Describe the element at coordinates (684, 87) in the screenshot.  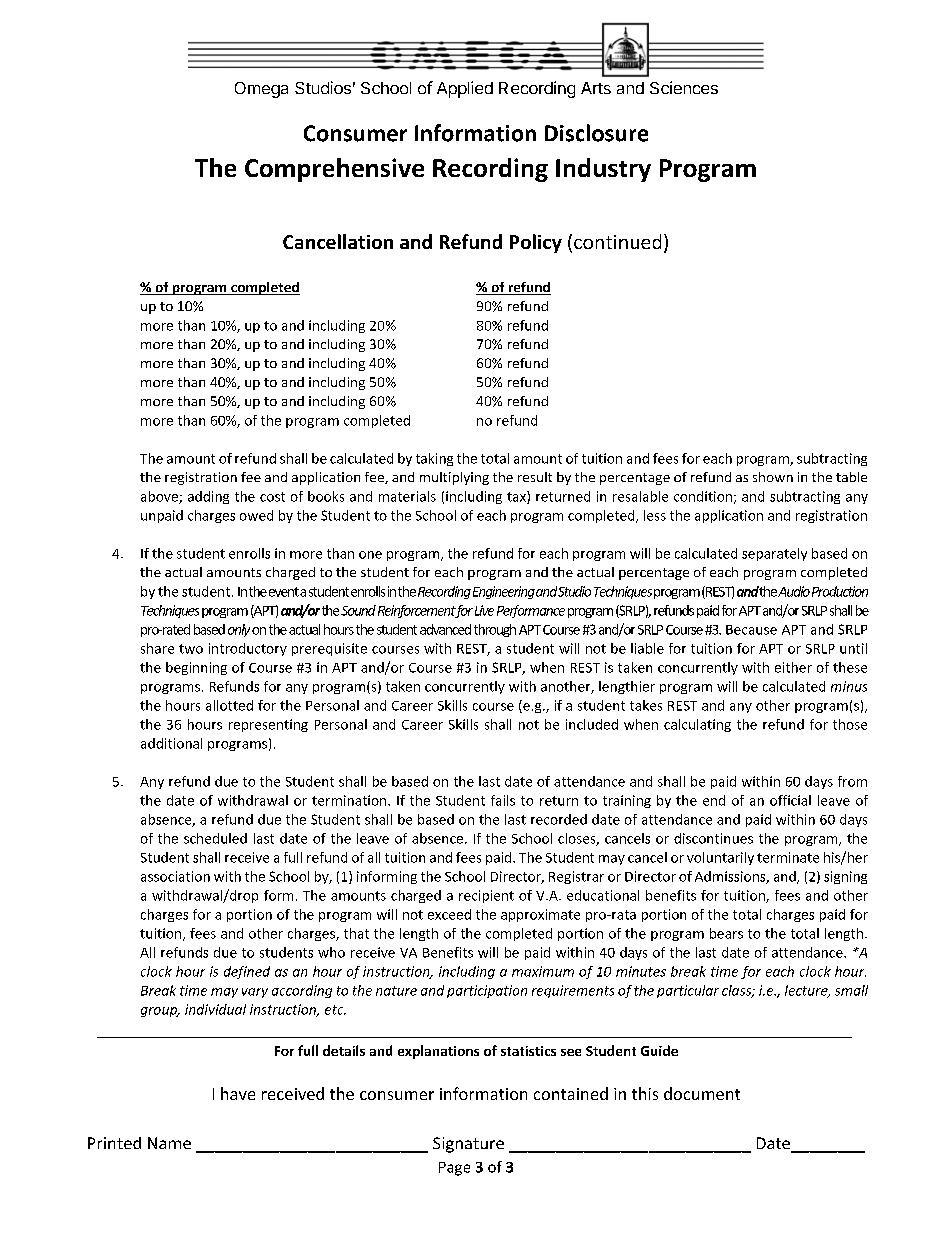
I see `Sciences` at that location.
